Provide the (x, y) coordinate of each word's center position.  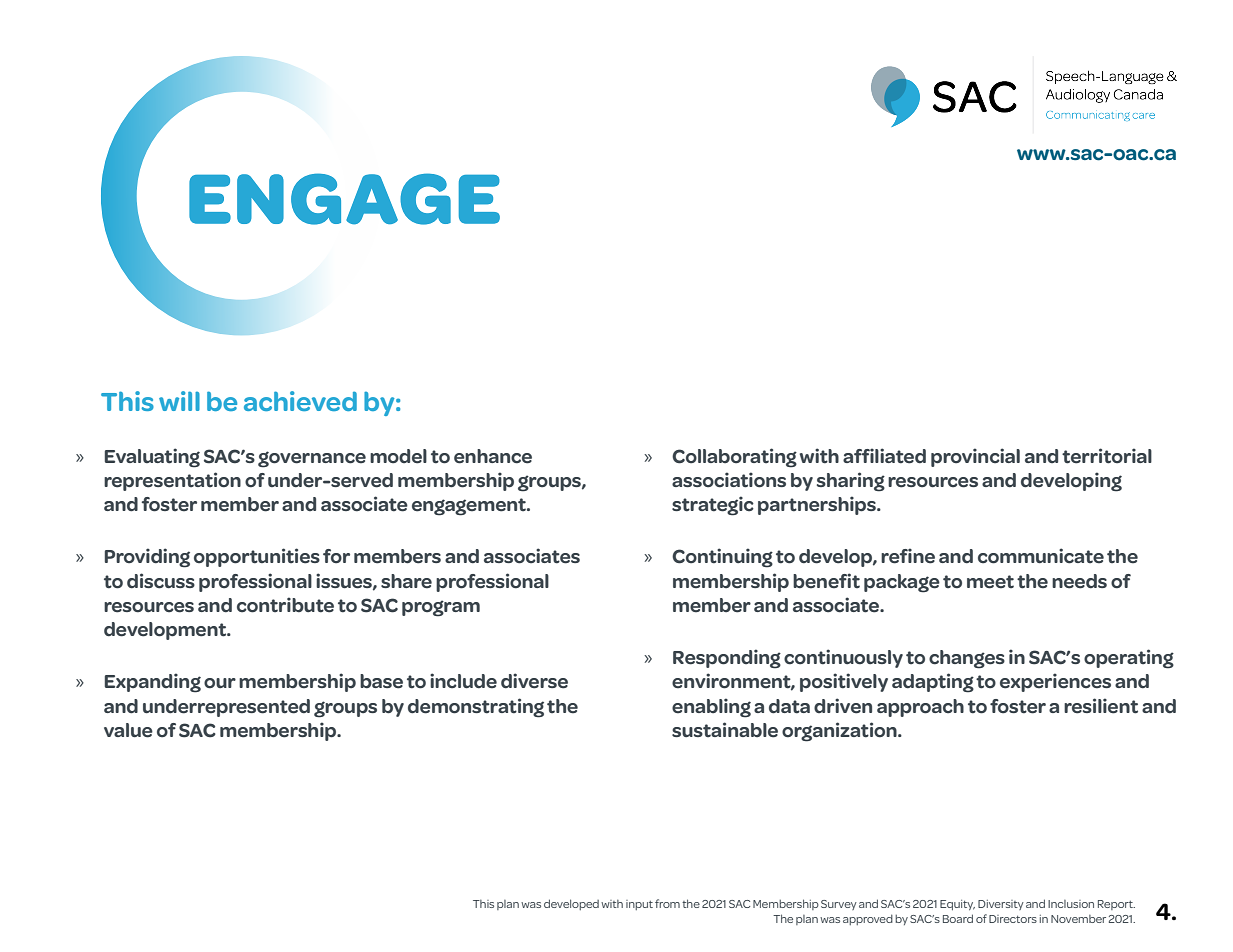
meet (990, 582)
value (128, 730)
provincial (975, 457)
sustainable (725, 730)
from (667, 903)
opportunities (257, 557)
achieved (300, 401)
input (639, 905)
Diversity (1001, 905)
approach (920, 708)
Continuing (722, 558)
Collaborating (734, 458)
